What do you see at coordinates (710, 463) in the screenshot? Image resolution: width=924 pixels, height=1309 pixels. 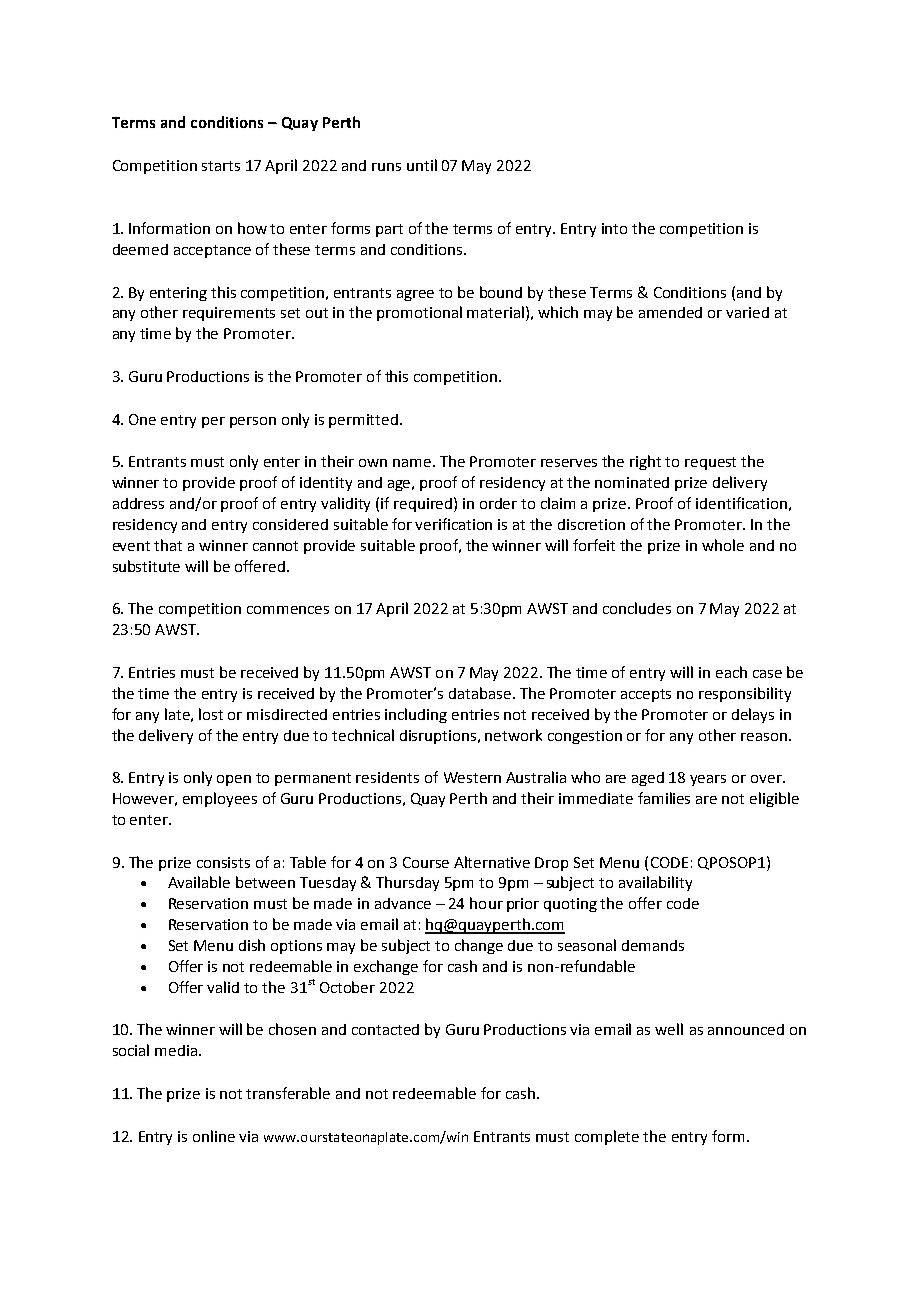 I see `request` at bounding box center [710, 463].
